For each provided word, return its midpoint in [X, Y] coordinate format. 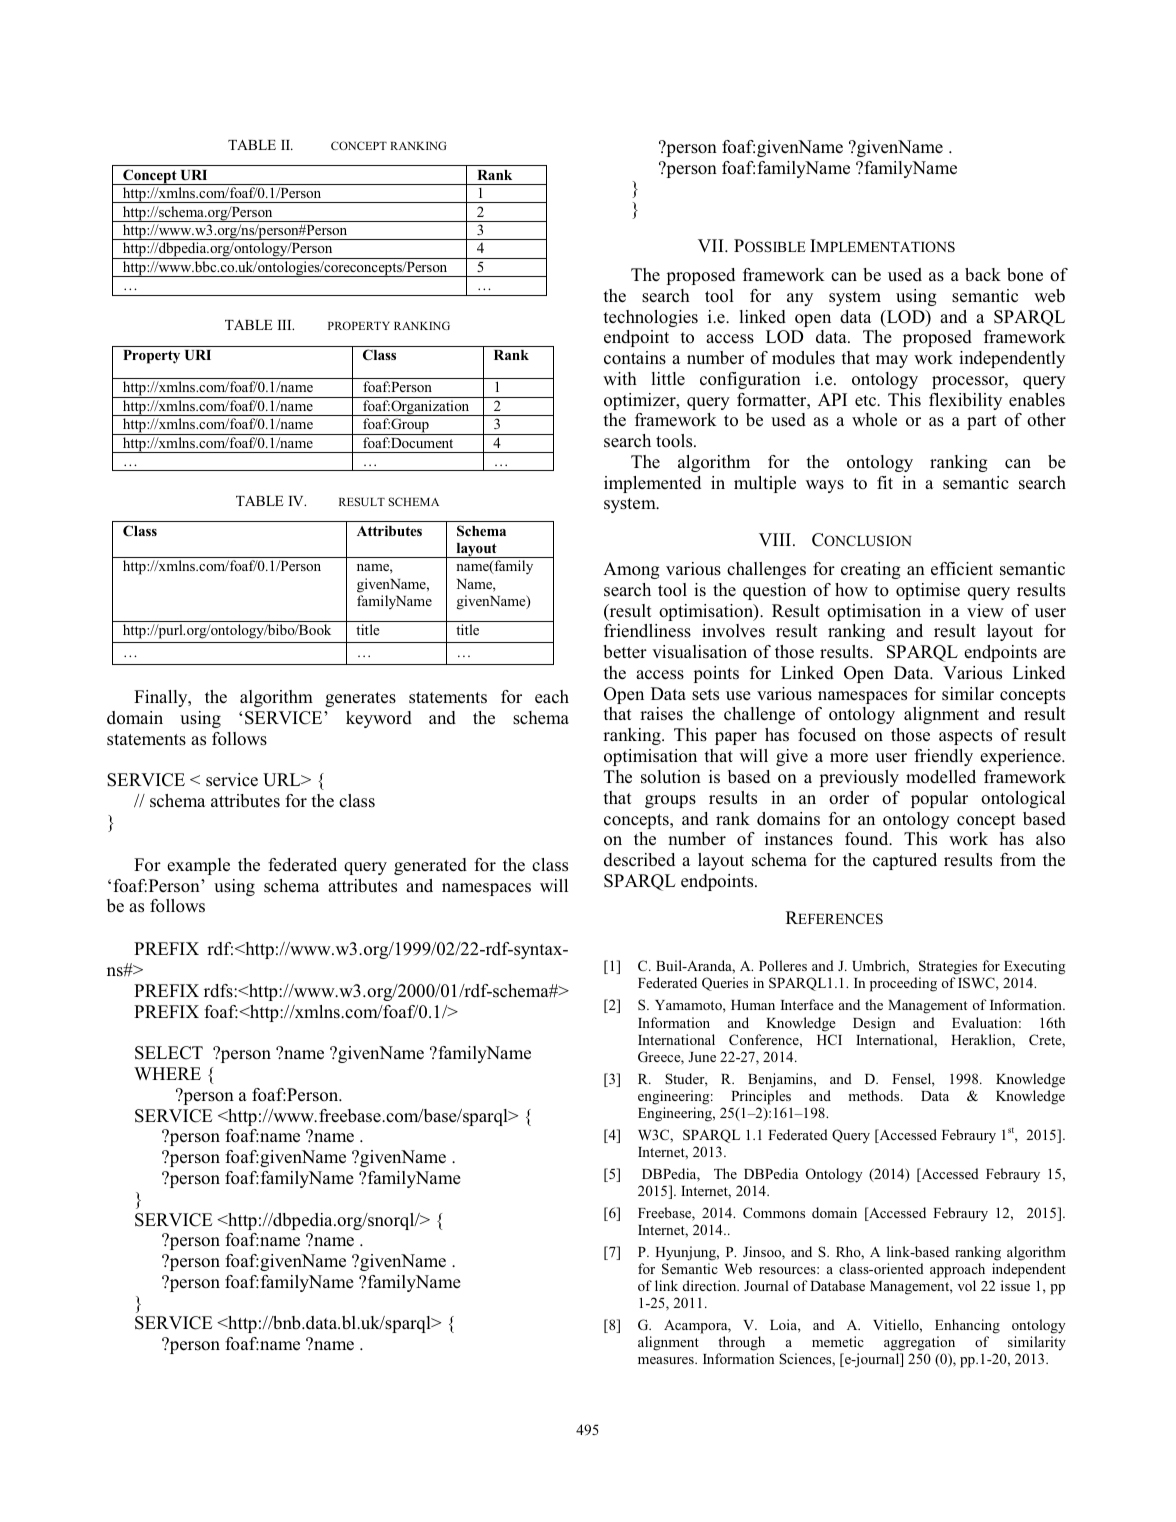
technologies [650, 318]
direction [711, 1285]
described [639, 860]
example [198, 866]
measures [667, 1360]
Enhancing [967, 1326]
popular [939, 799]
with [620, 378]
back [983, 275]
